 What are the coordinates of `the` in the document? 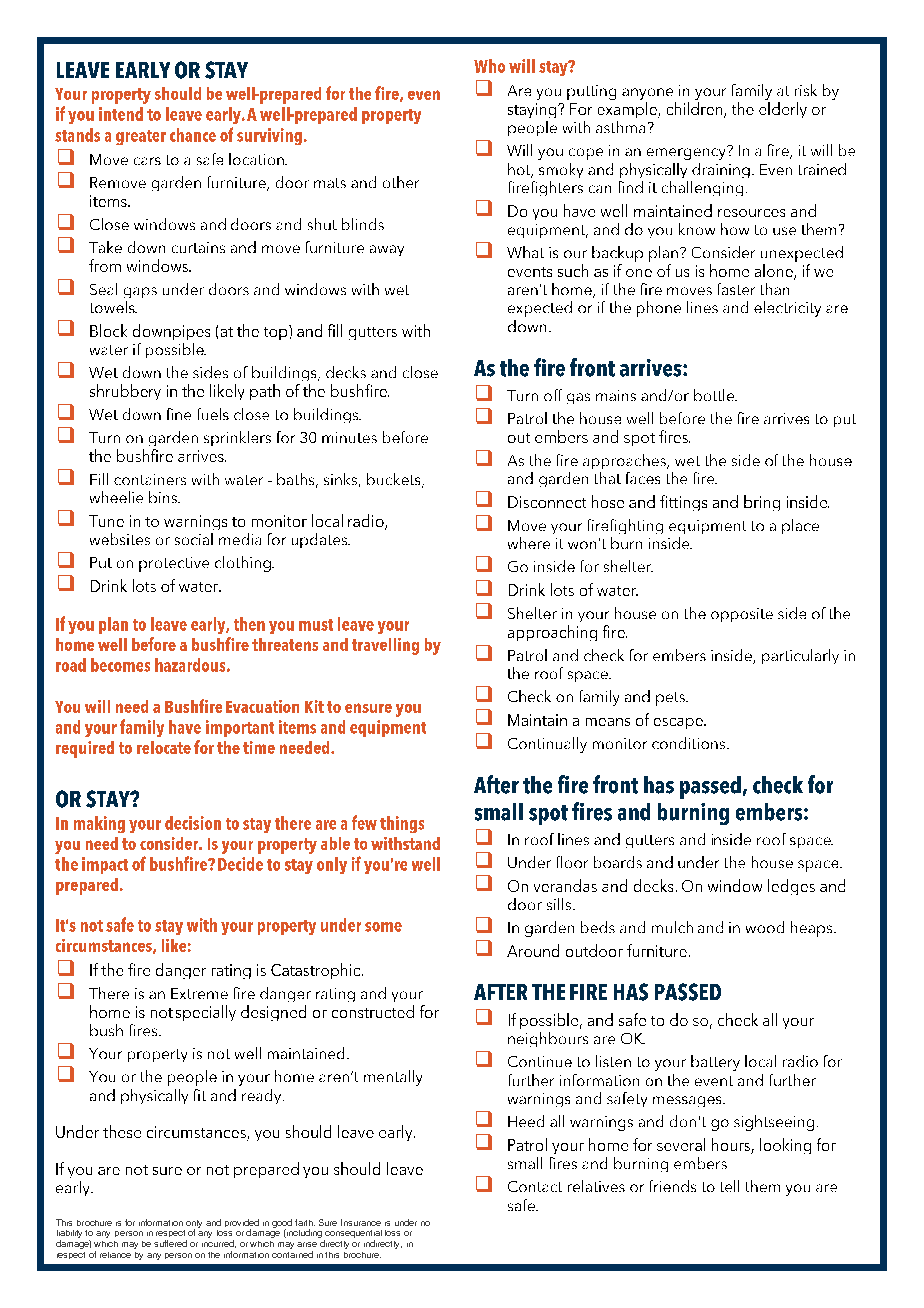 It's located at (214, 1255).
